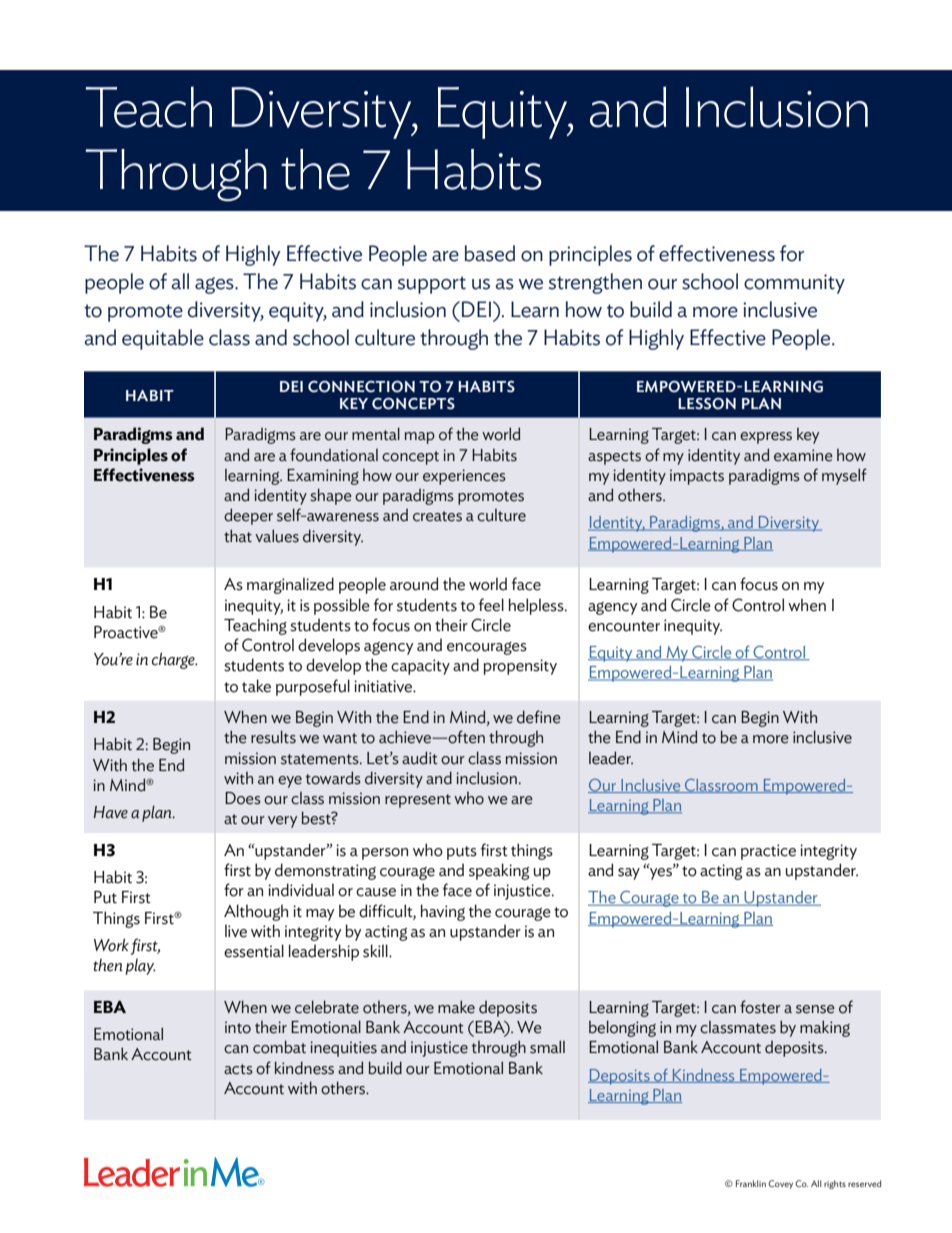 The width and height of the image is (952, 1233). Describe the element at coordinates (547, 1047) in the image. I see `small` at that location.
